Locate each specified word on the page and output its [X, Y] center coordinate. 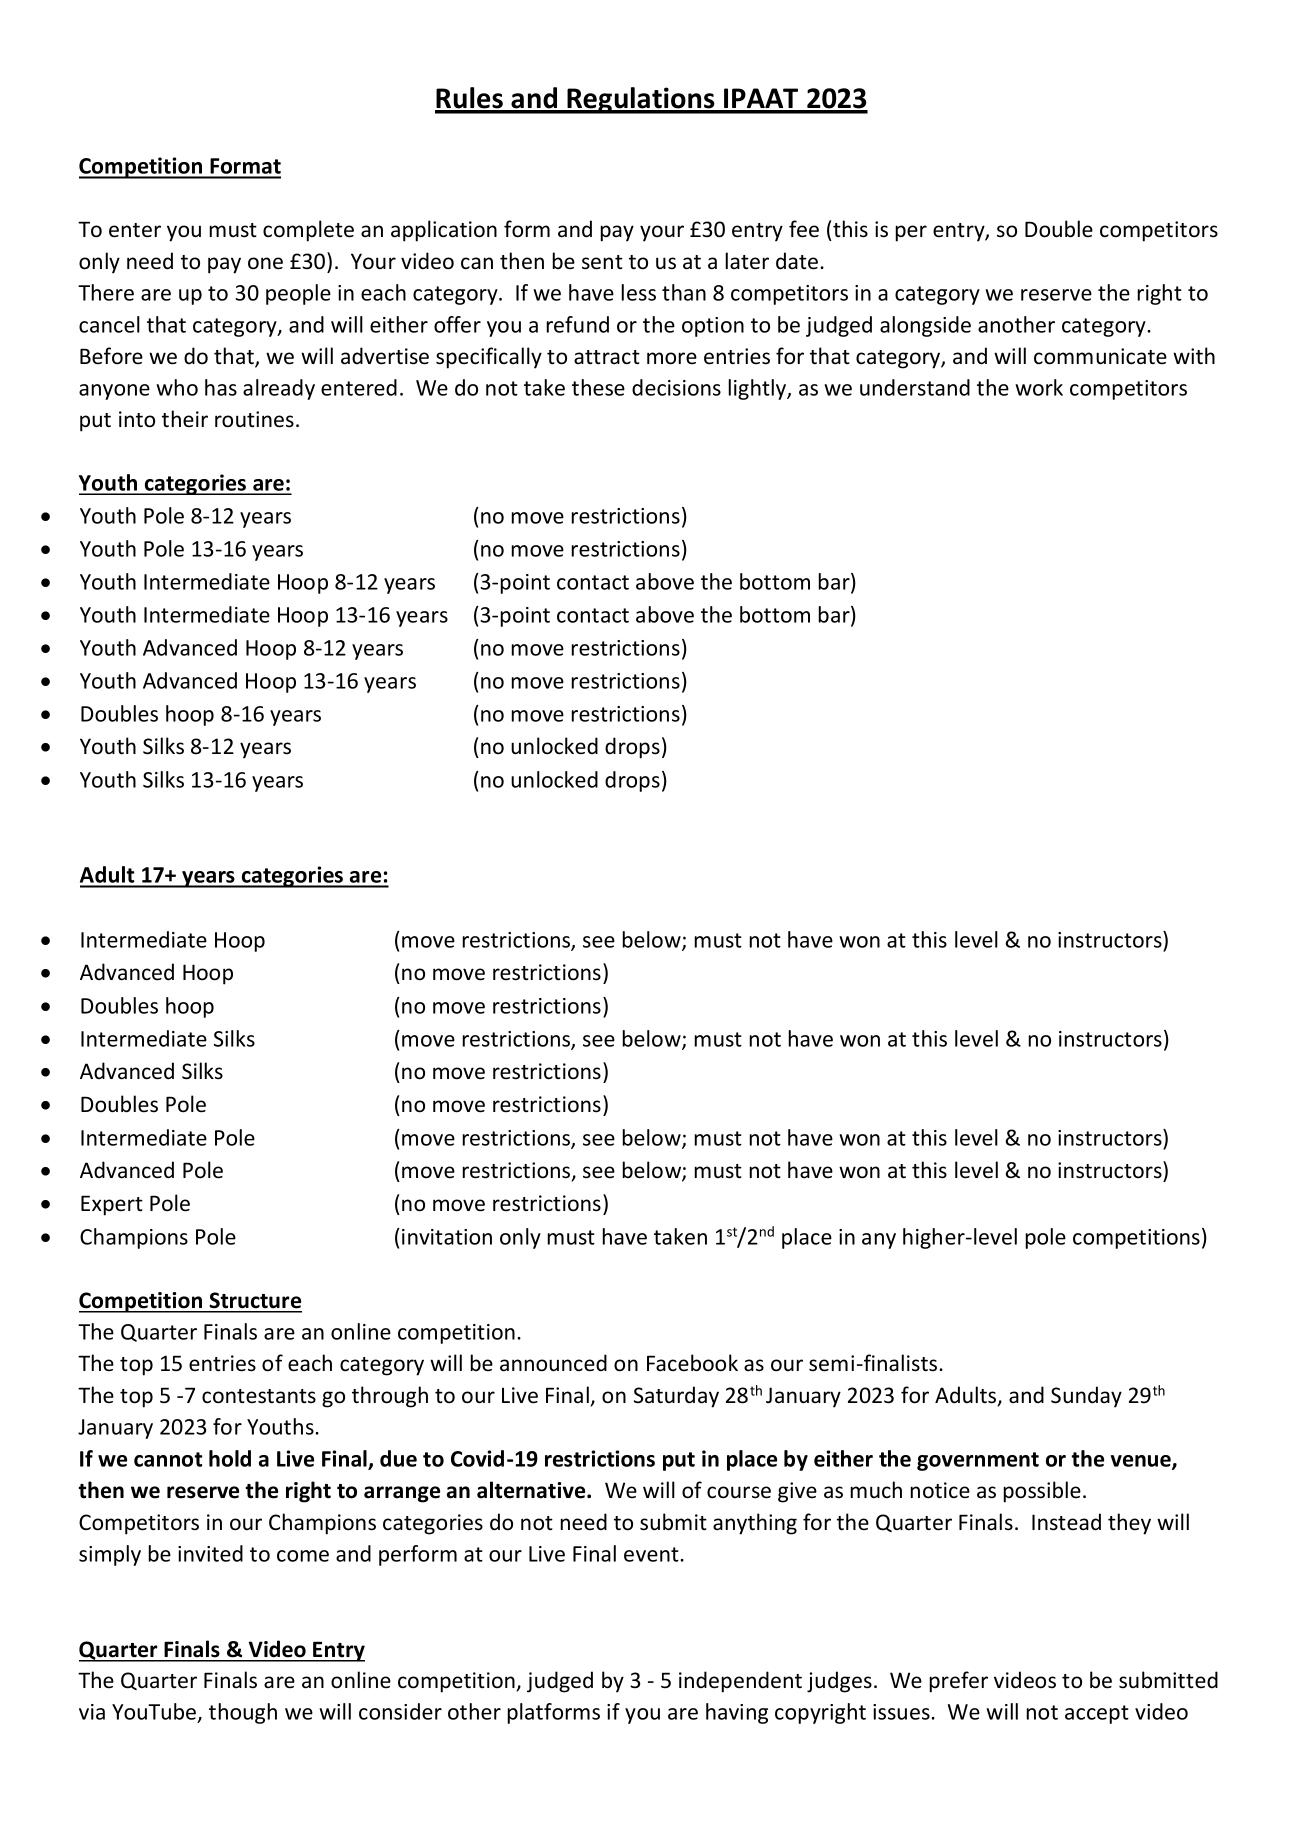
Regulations [641, 100]
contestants [259, 1396]
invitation [447, 1237]
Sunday [1086, 1397]
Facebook [692, 1363]
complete [308, 231]
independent [740, 1682]
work [1039, 387]
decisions [676, 387]
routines [254, 419]
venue [1142, 1462]
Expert [112, 1205]
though [243, 1713]
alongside [925, 326]
